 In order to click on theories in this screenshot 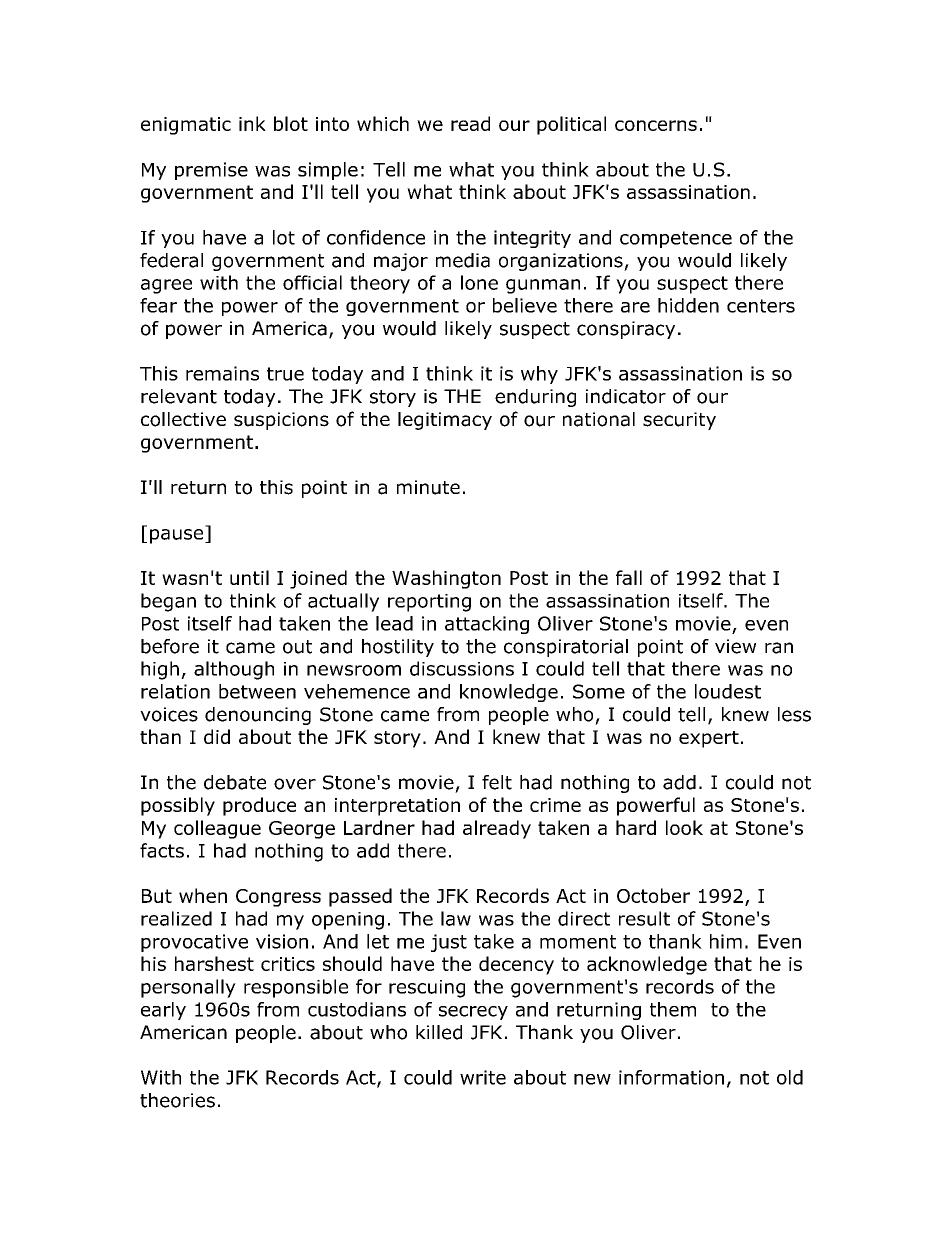, I will do `click(177, 1100)`.
